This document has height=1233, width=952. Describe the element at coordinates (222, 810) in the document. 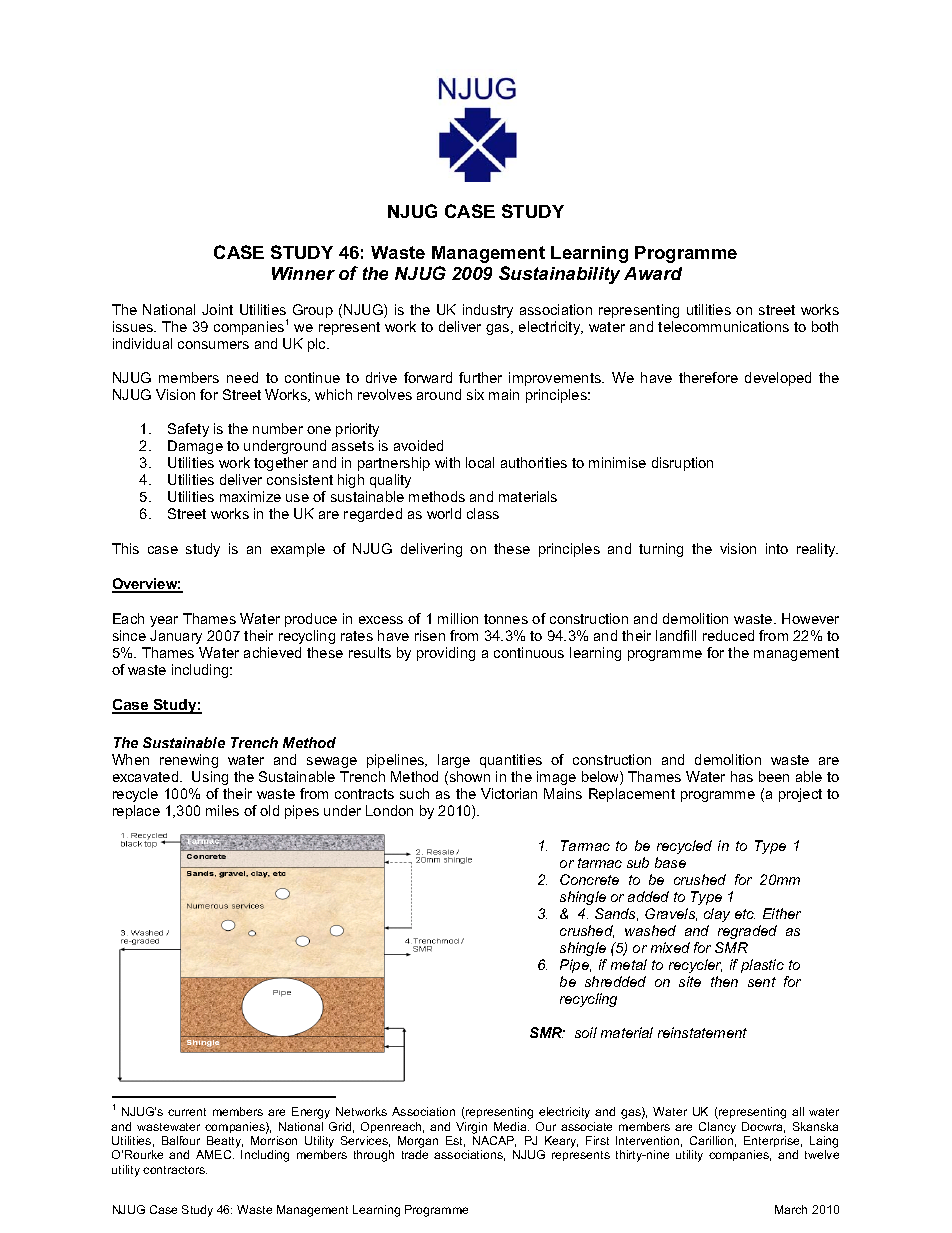

I see `miles` at that location.
